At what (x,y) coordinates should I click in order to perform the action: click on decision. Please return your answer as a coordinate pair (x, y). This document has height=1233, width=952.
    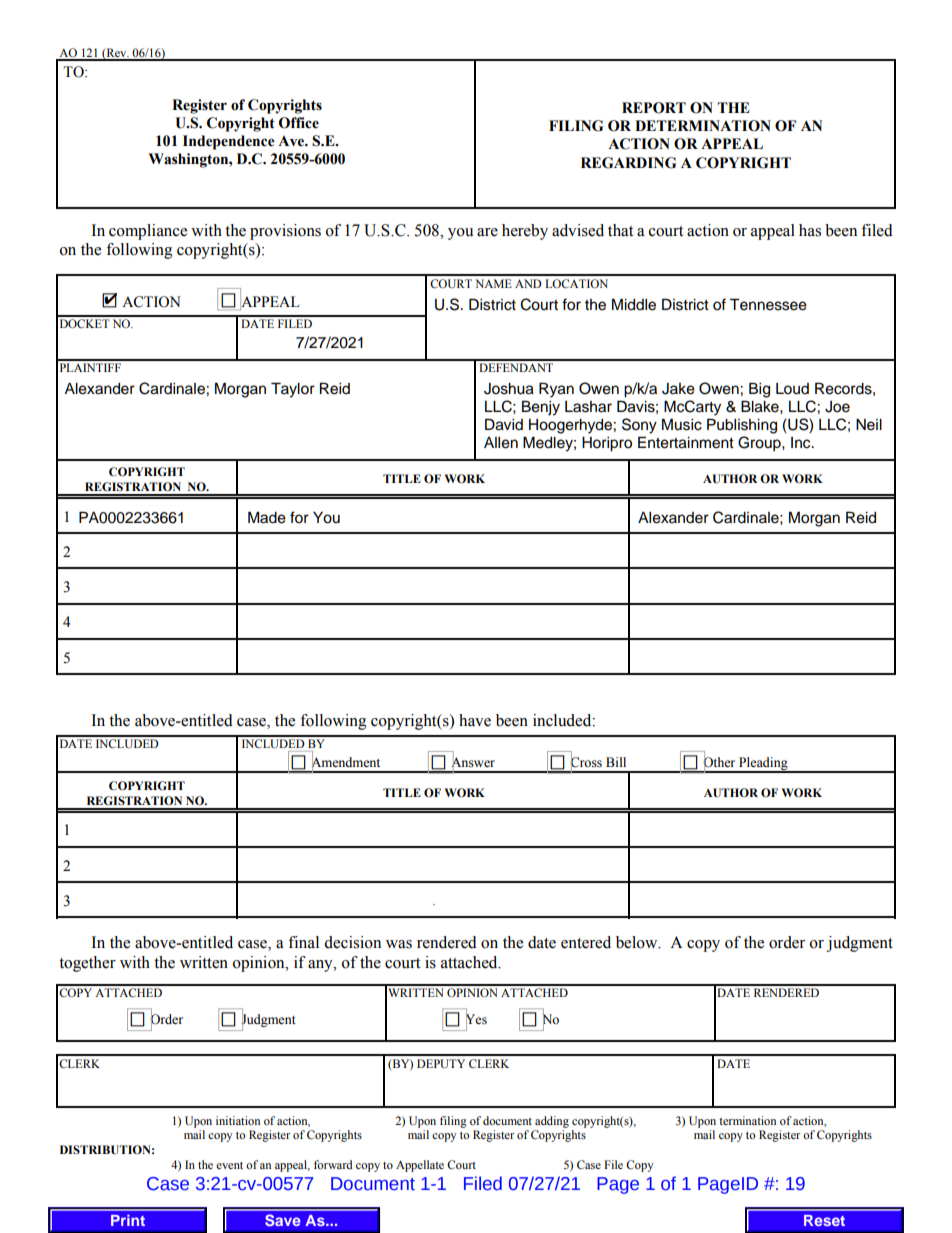
    Looking at the image, I should click on (352, 942).
